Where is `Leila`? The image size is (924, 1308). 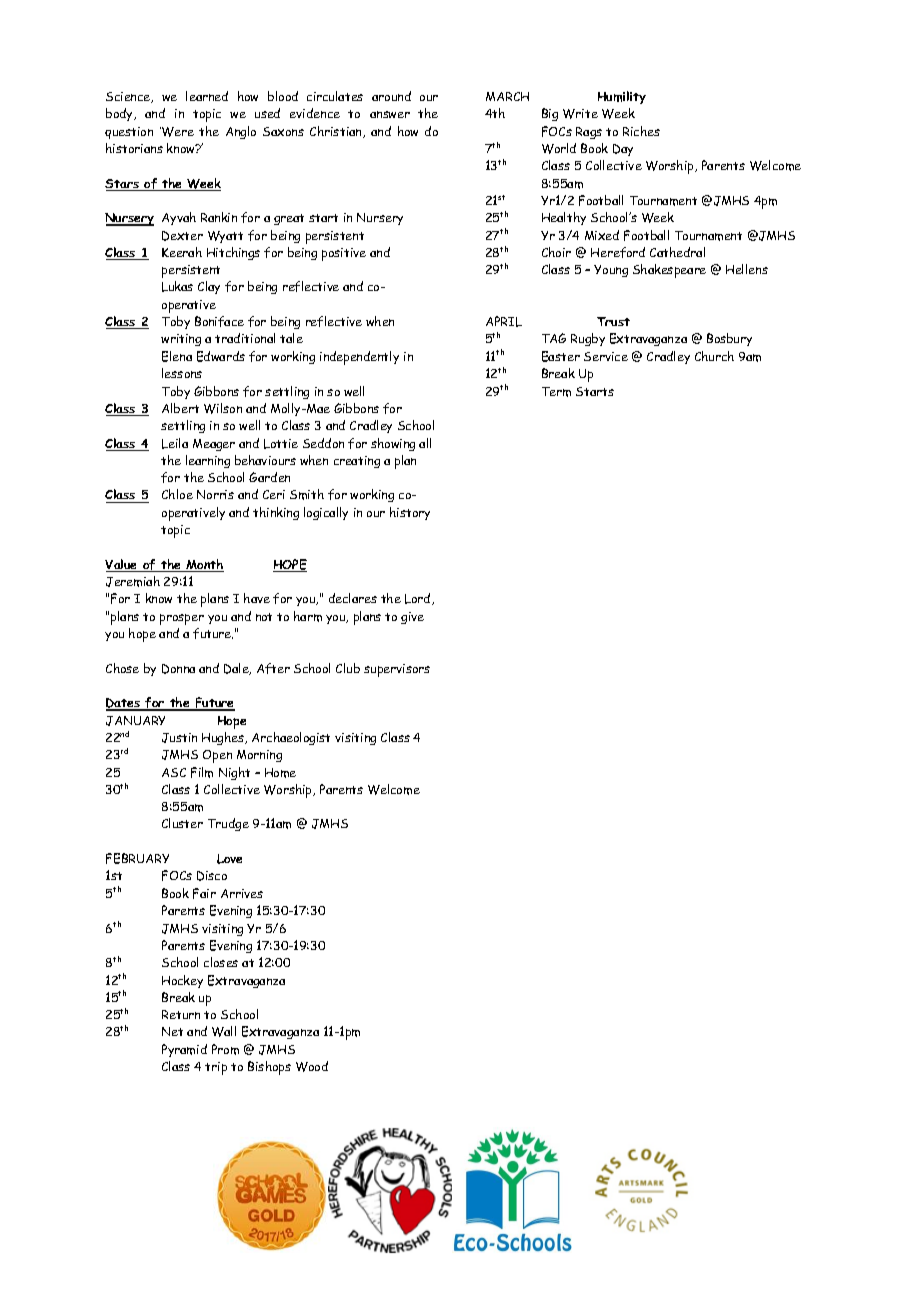 Leila is located at coordinates (175, 443).
